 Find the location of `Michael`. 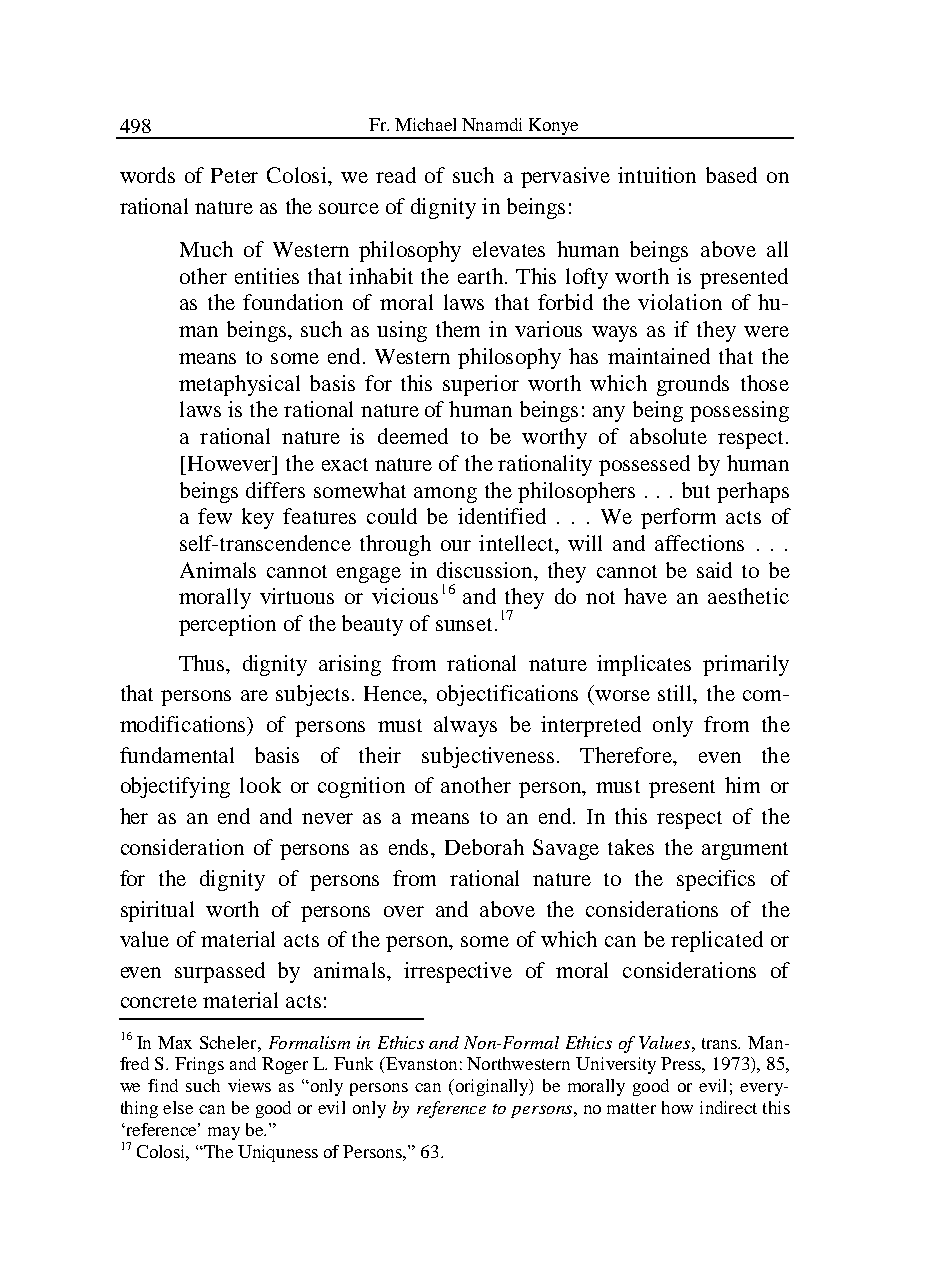

Michael is located at coordinates (425, 124).
